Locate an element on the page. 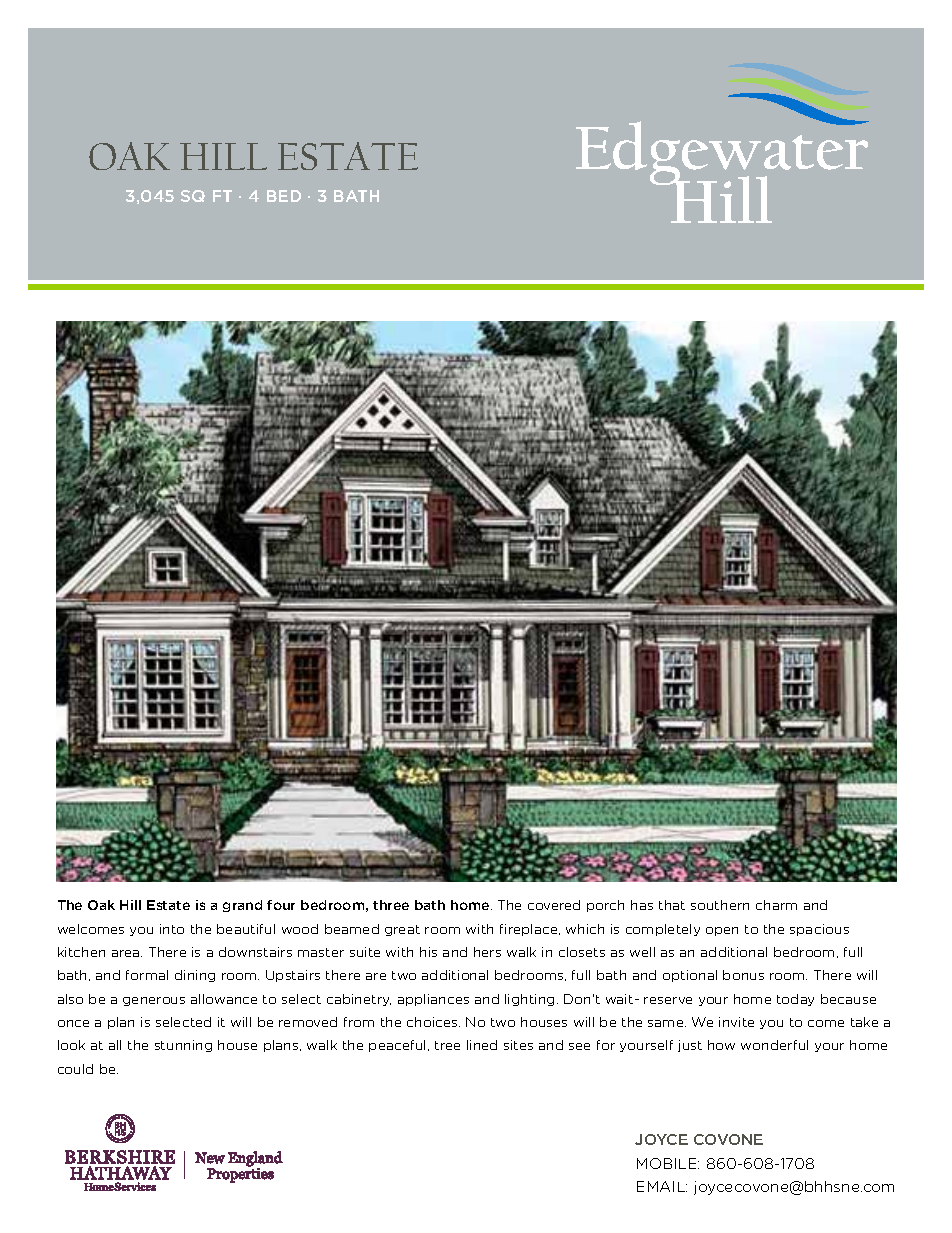  into is located at coordinates (172, 929).
